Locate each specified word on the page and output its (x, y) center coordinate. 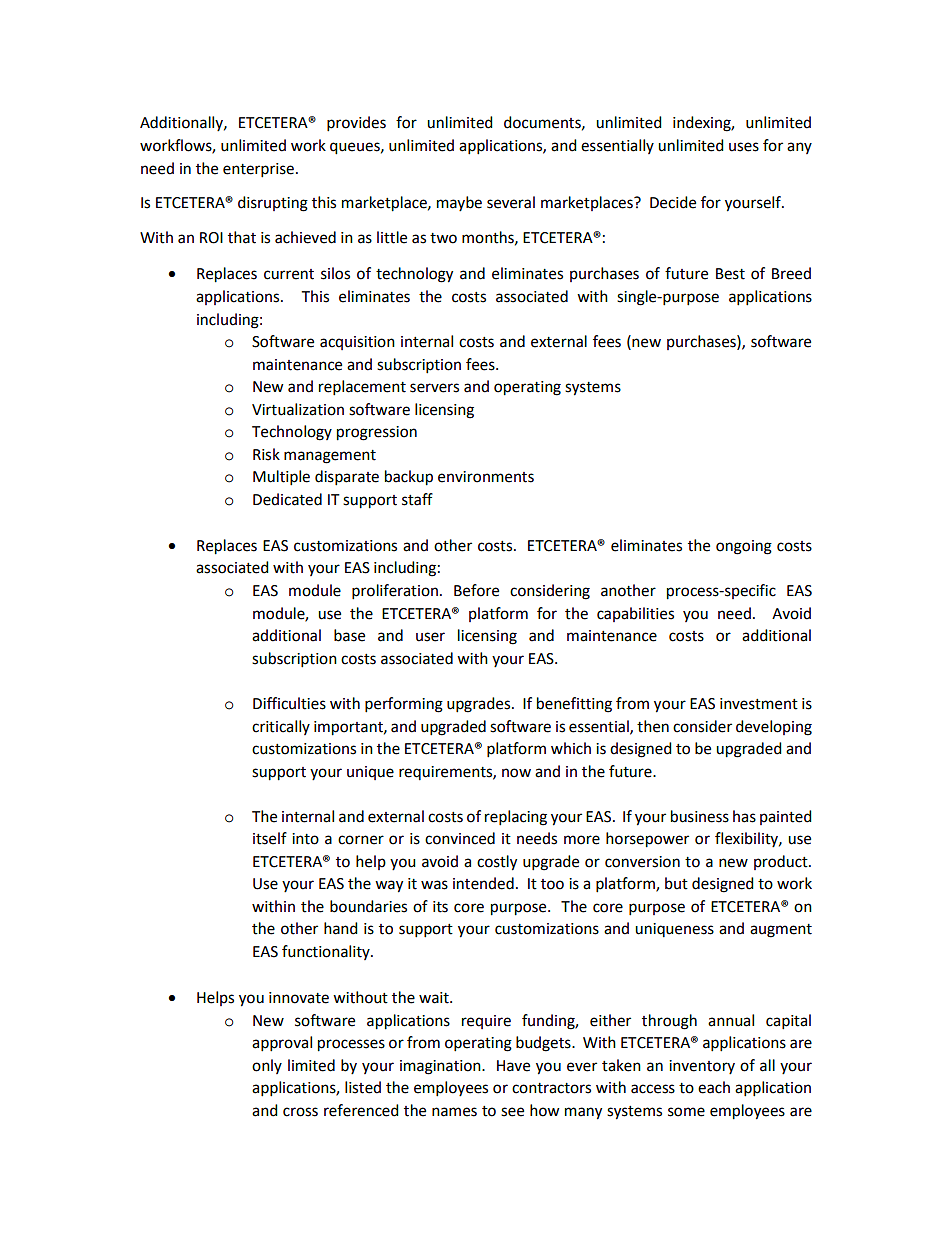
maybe (459, 203)
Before (476, 590)
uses (744, 147)
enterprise (258, 170)
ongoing (744, 547)
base (349, 635)
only (267, 1066)
